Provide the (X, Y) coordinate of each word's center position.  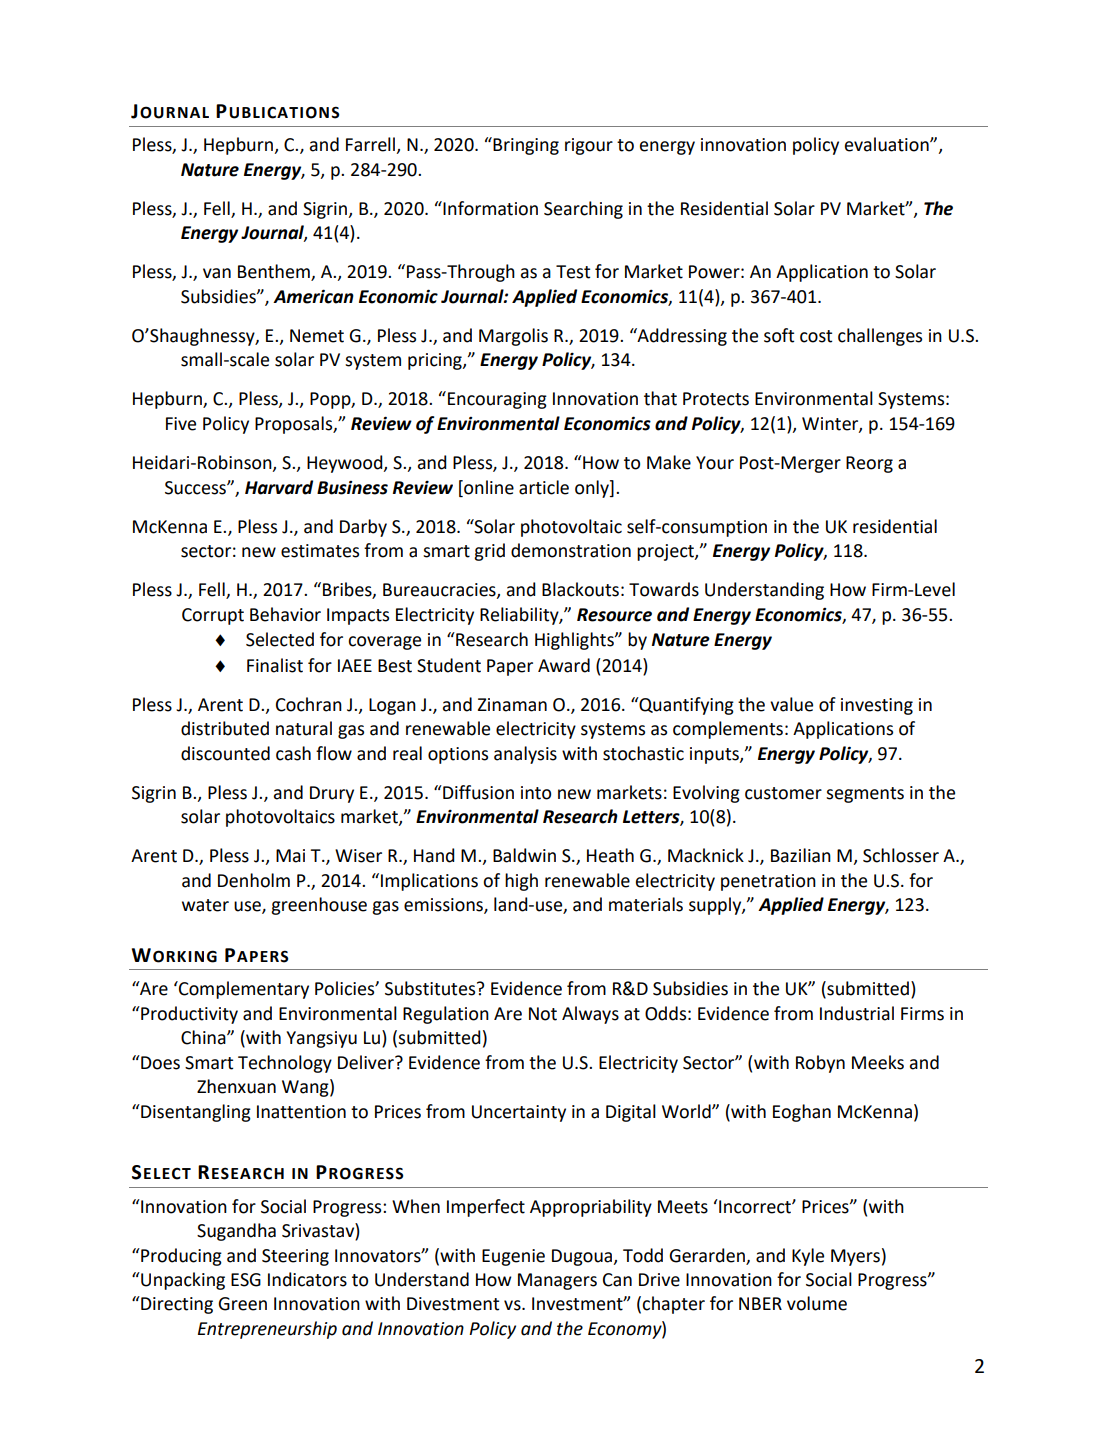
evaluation (888, 144)
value (791, 704)
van (217, 273)
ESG (246, 1280)
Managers (557, 1281)
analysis (525, 755)
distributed (225, 728)
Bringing (525, 146)
